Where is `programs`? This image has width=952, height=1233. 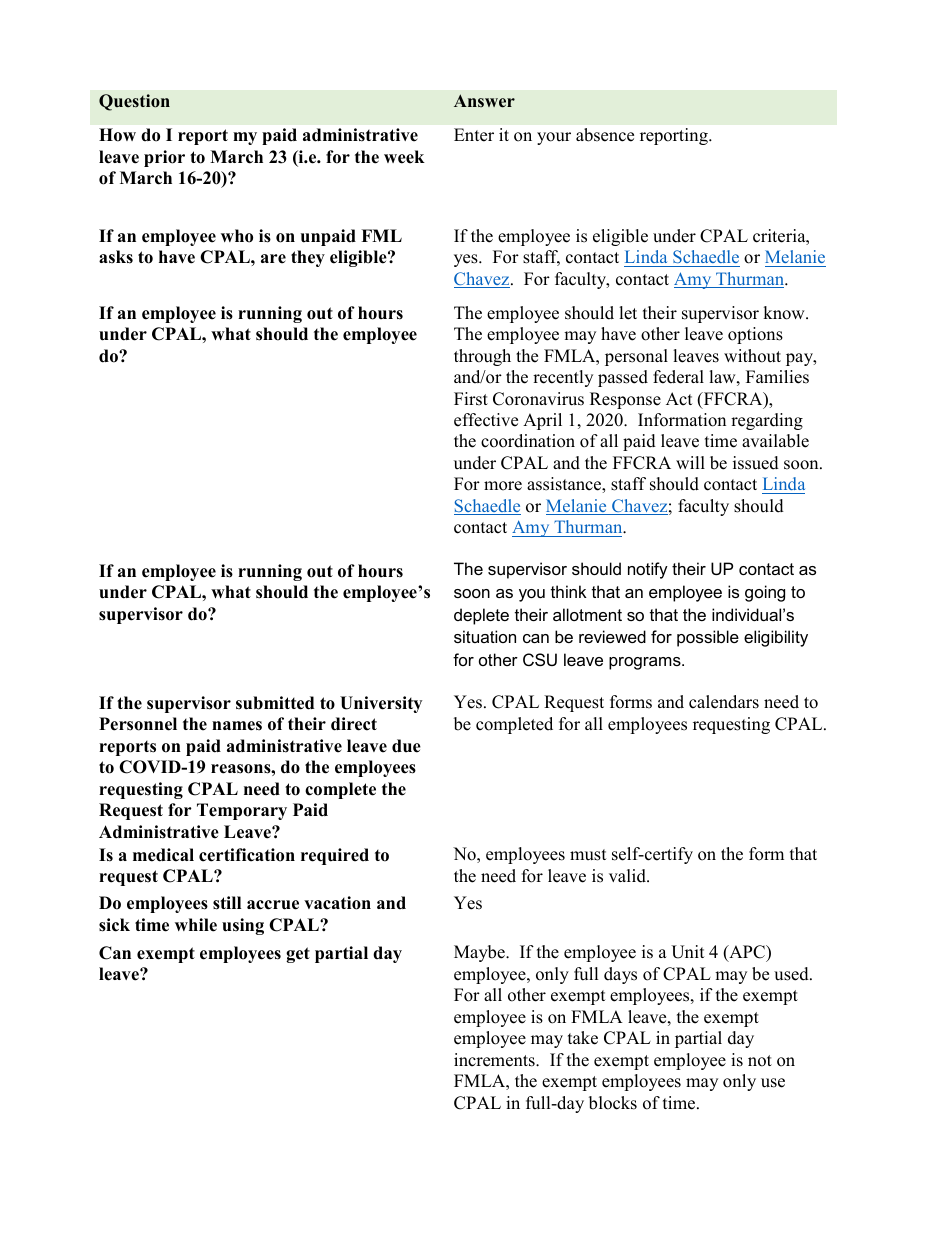
programs is located at coordinates (646, 663).
